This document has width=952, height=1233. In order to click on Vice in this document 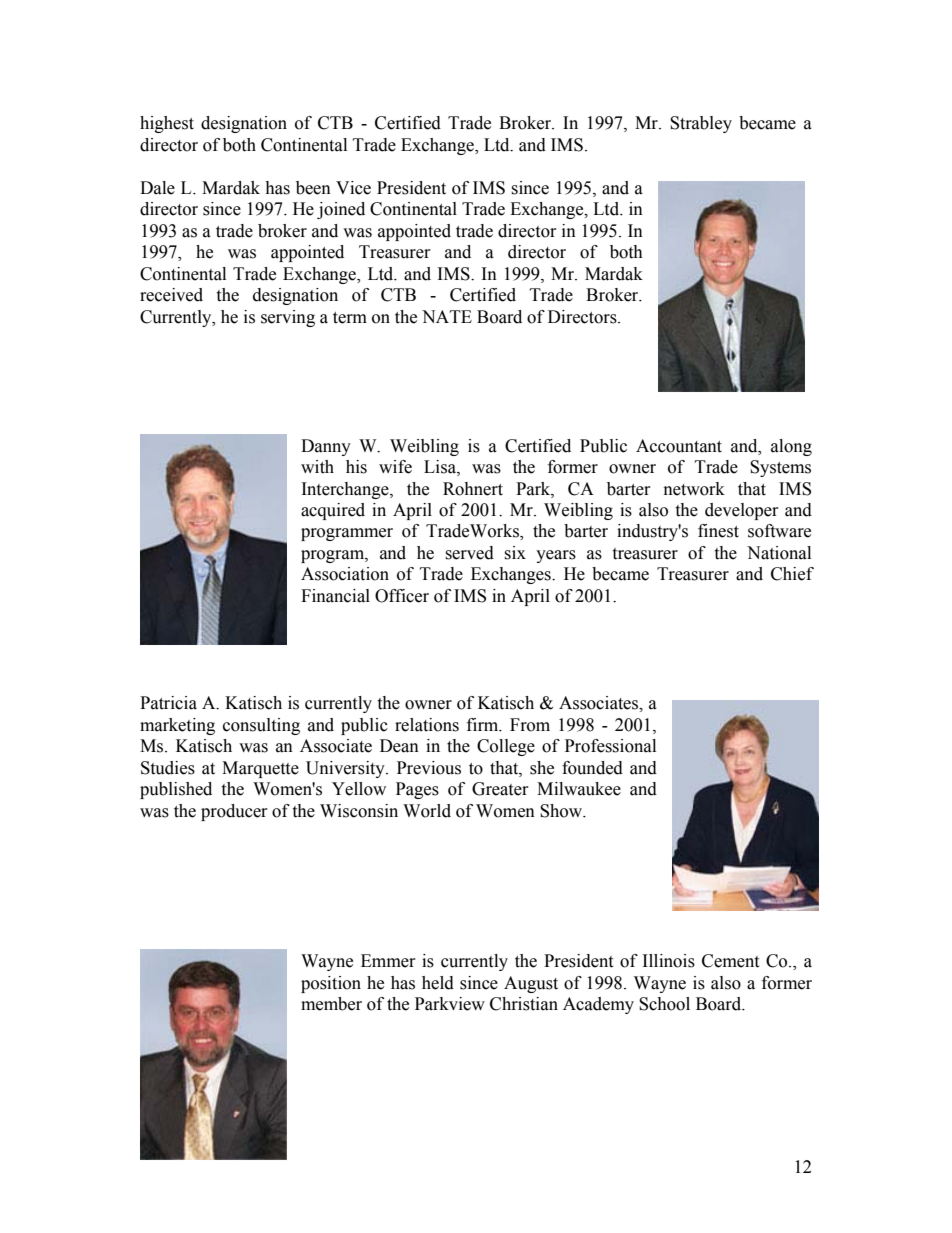, I will do `click(353, 188)`.
